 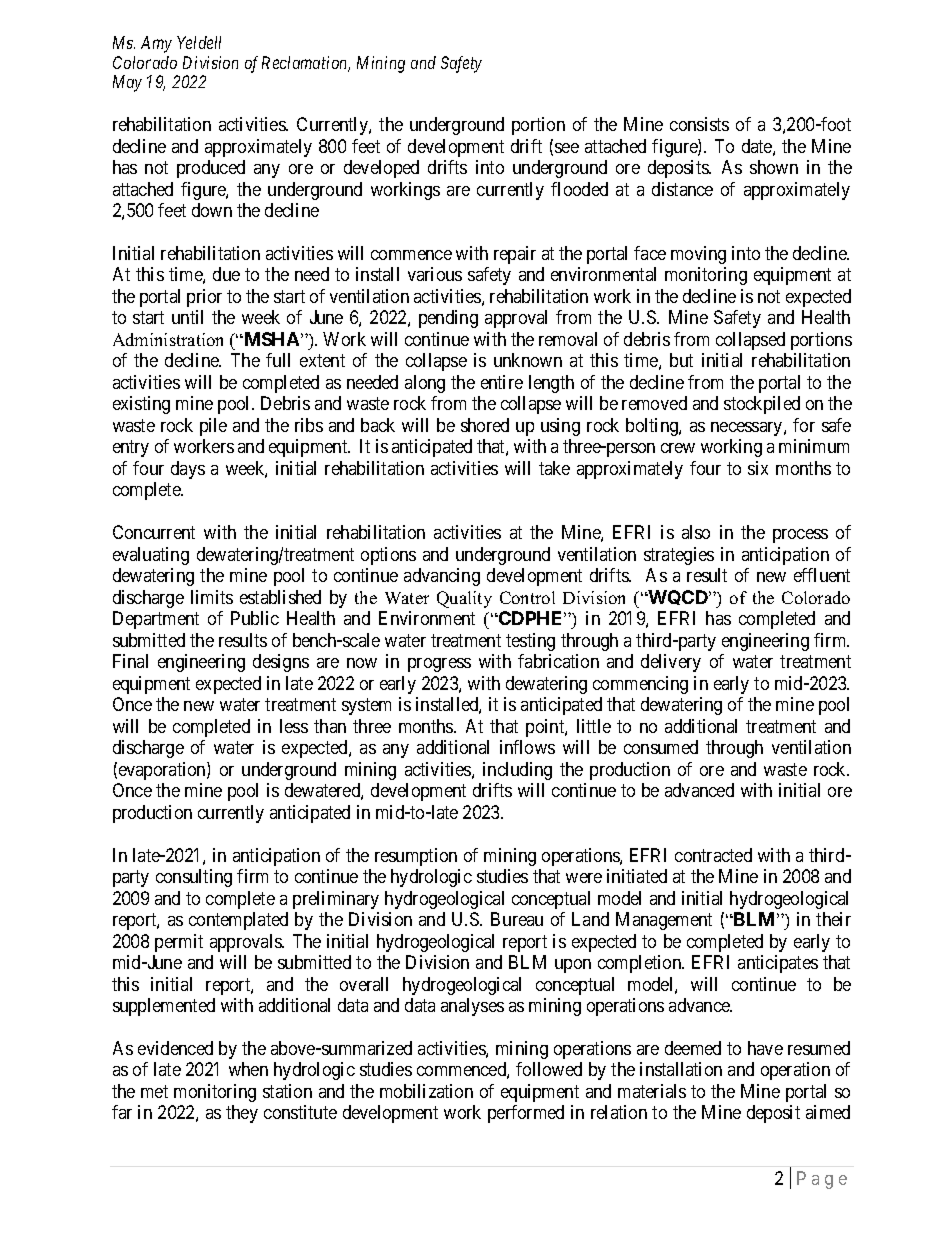 What do you see at coordinates (758, 468) in the screenshot?
I see `six` at bounding box center [758, 468].
